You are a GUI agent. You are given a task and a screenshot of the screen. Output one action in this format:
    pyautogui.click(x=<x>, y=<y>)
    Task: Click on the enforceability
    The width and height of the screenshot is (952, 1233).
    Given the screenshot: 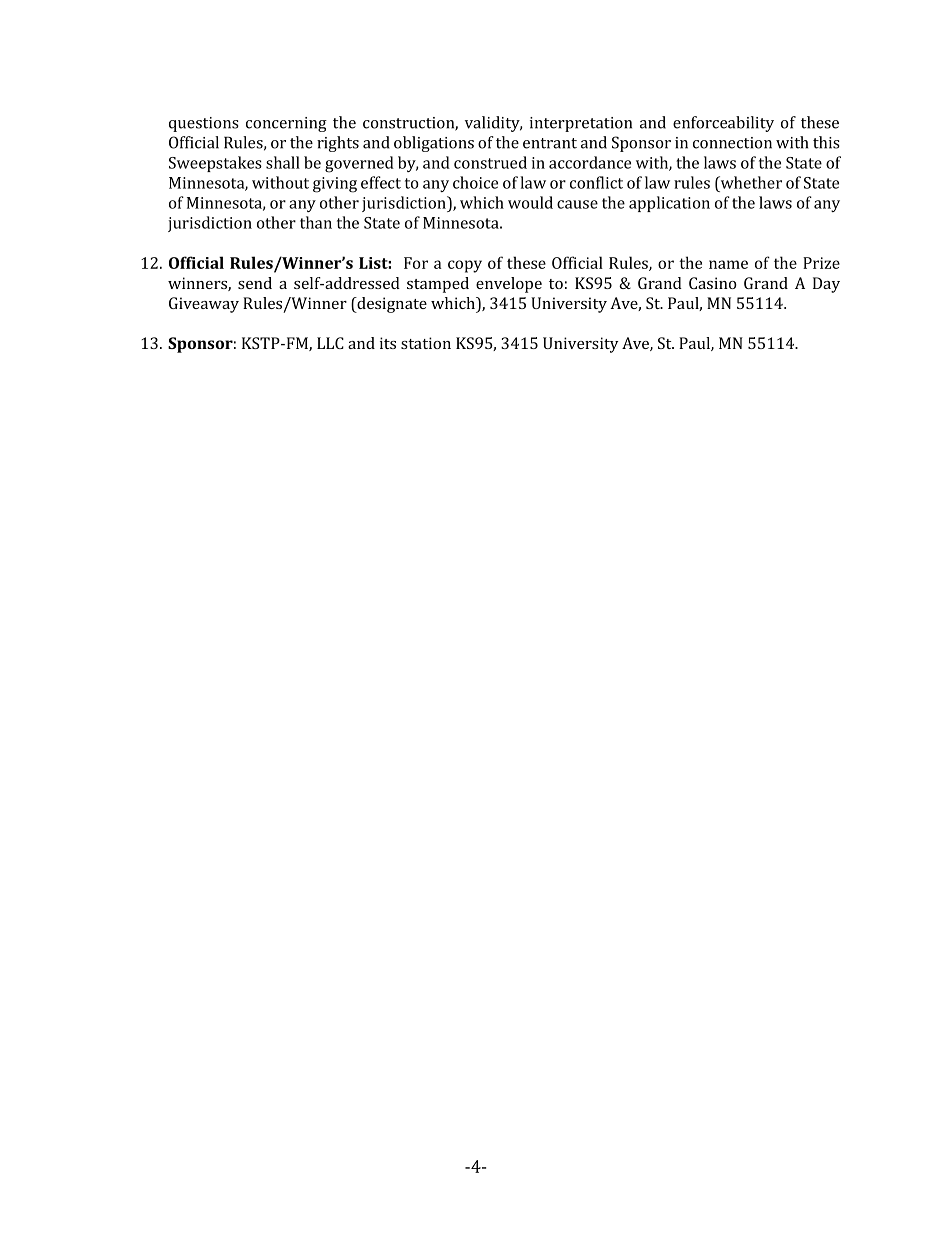 What is the action you would take?
    pyautogui.click(x=723, y=124)
